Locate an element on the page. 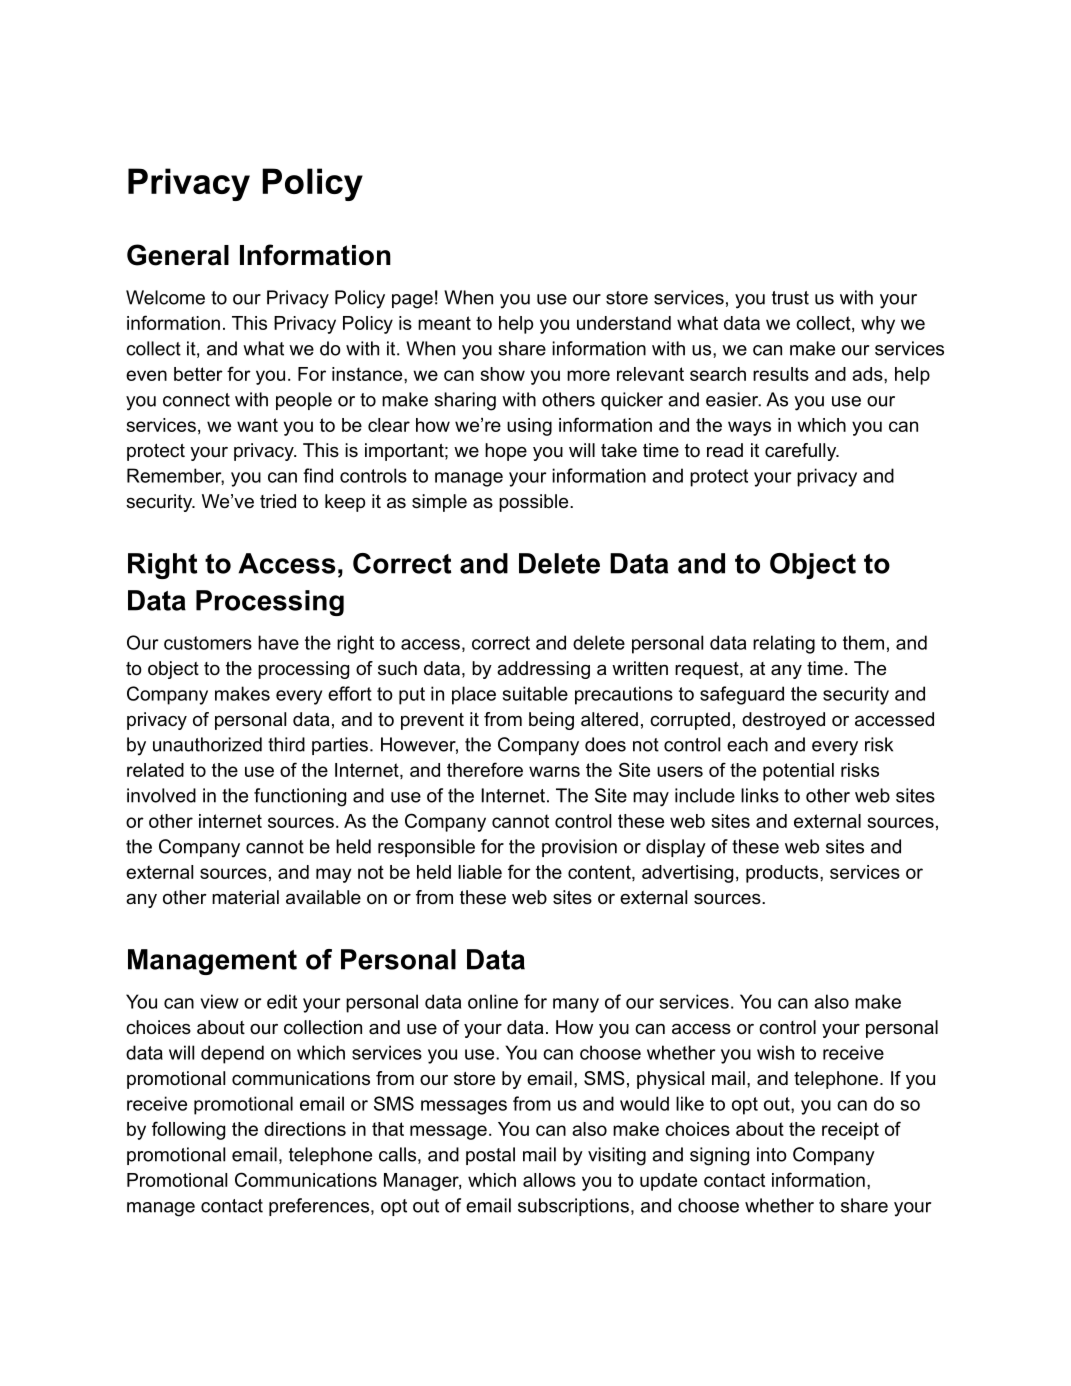 This page has width=1071, height=1386. allows is located at coordinates (549, 1180).
